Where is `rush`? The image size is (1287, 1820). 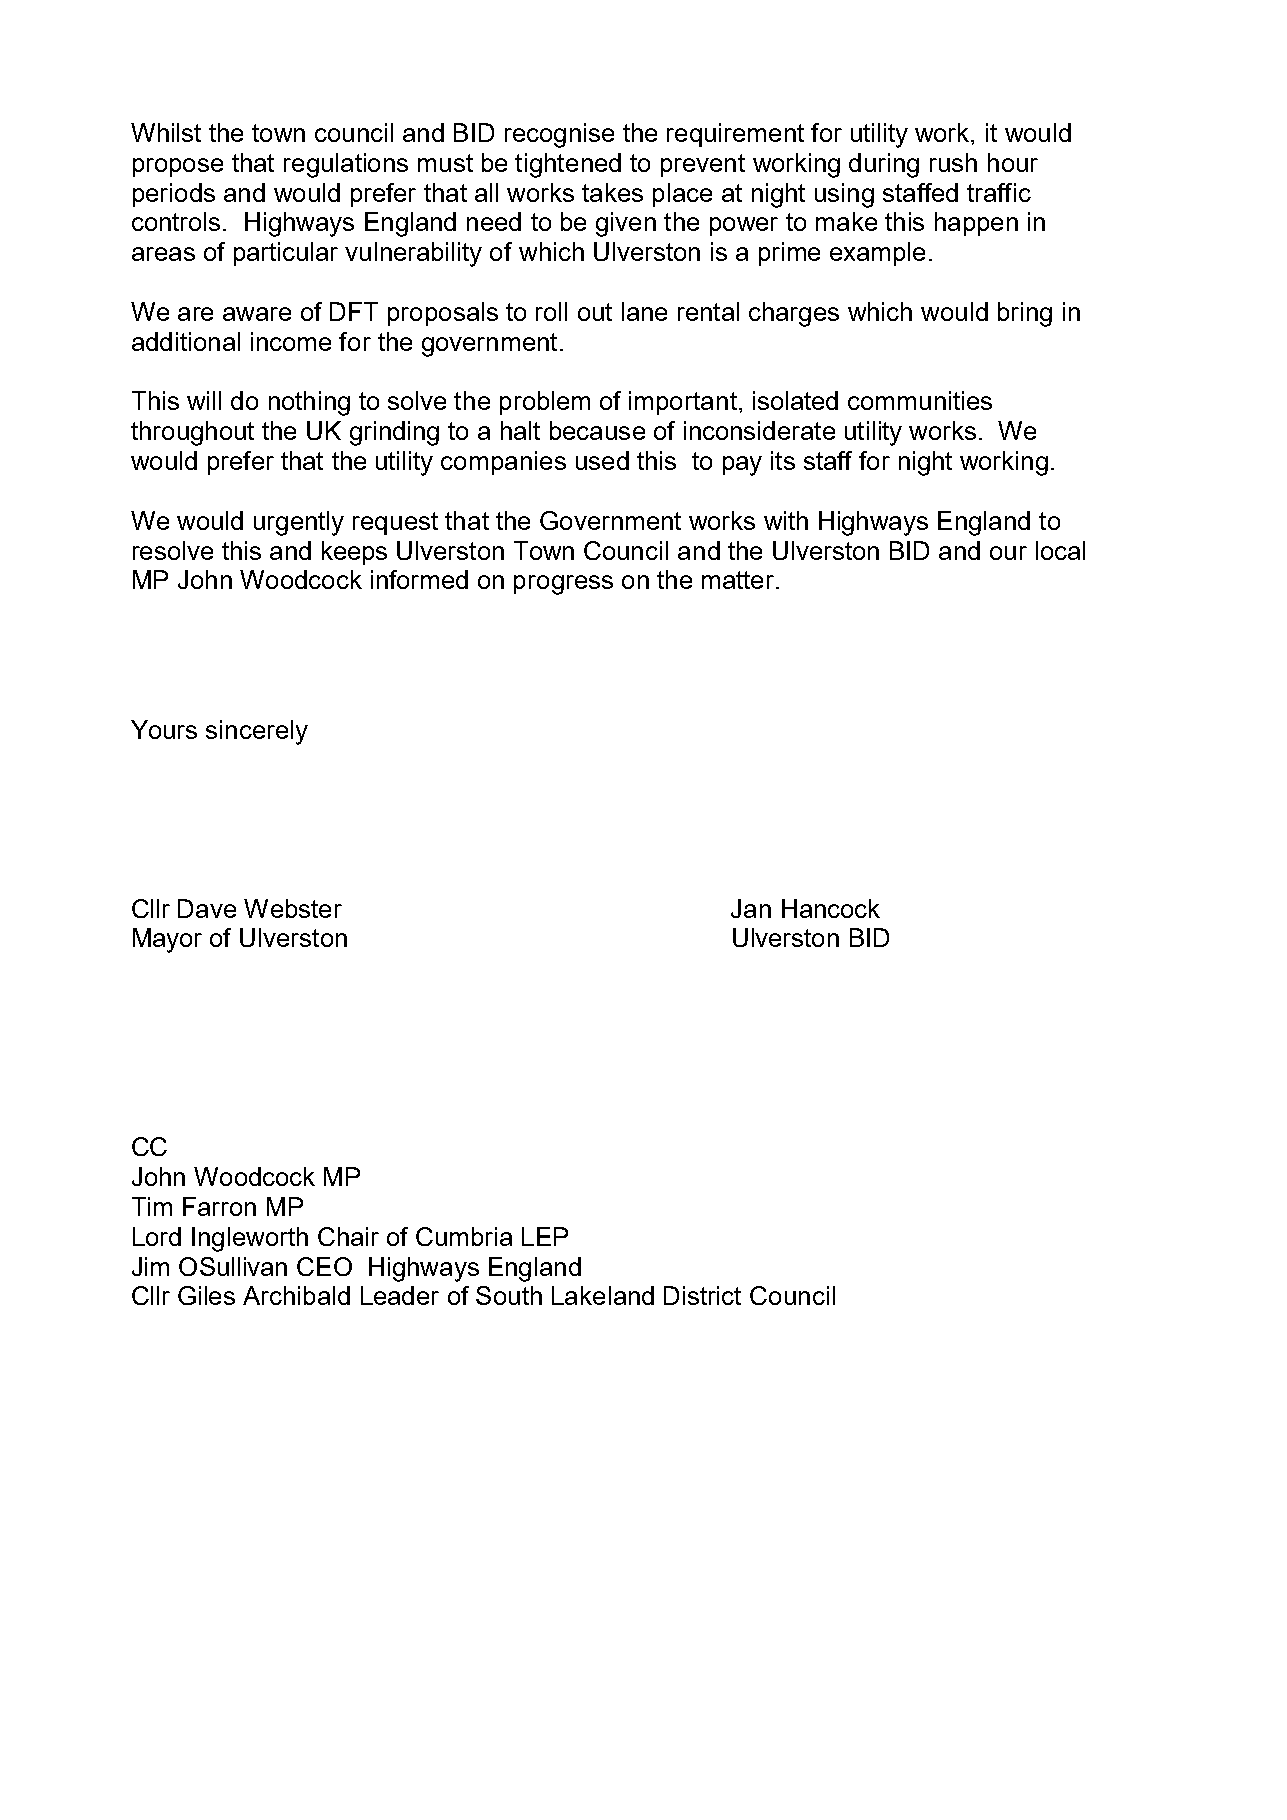
rush is located at coordinates (953, 162).
